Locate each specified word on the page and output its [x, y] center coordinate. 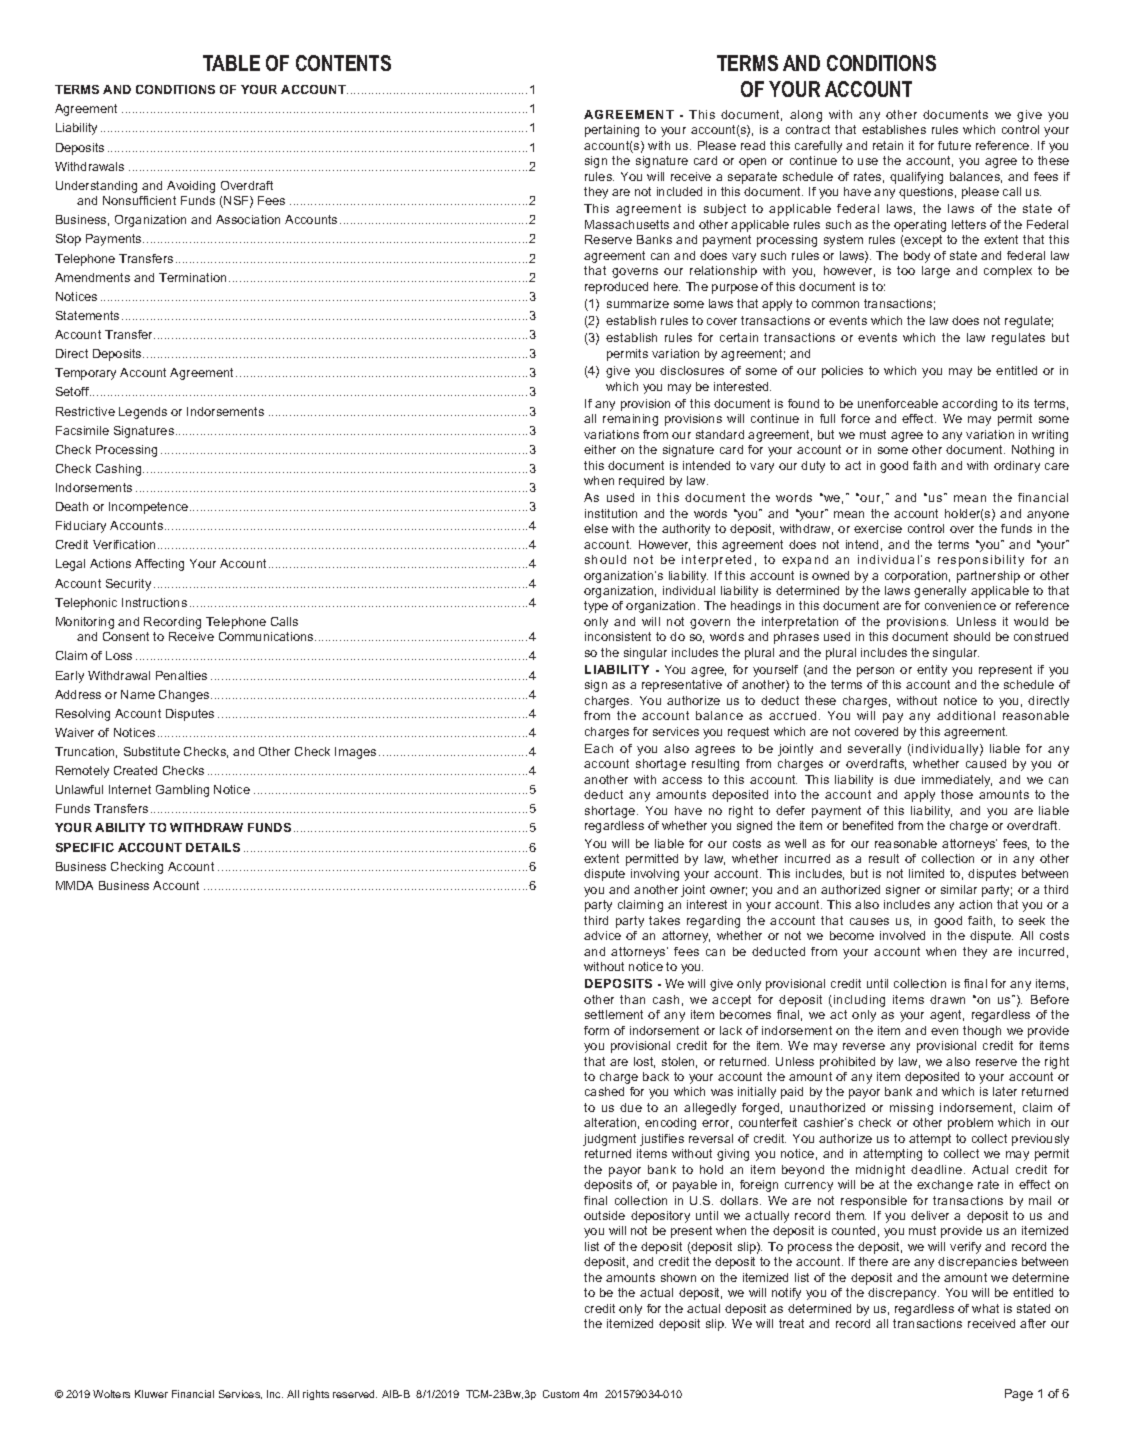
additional [966, 715]
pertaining [612, 131]
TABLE [231, 63]
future [954, 145]
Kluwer [151, 1394]
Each [599, 748]
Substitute [152, 751]
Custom [561, 1394]
